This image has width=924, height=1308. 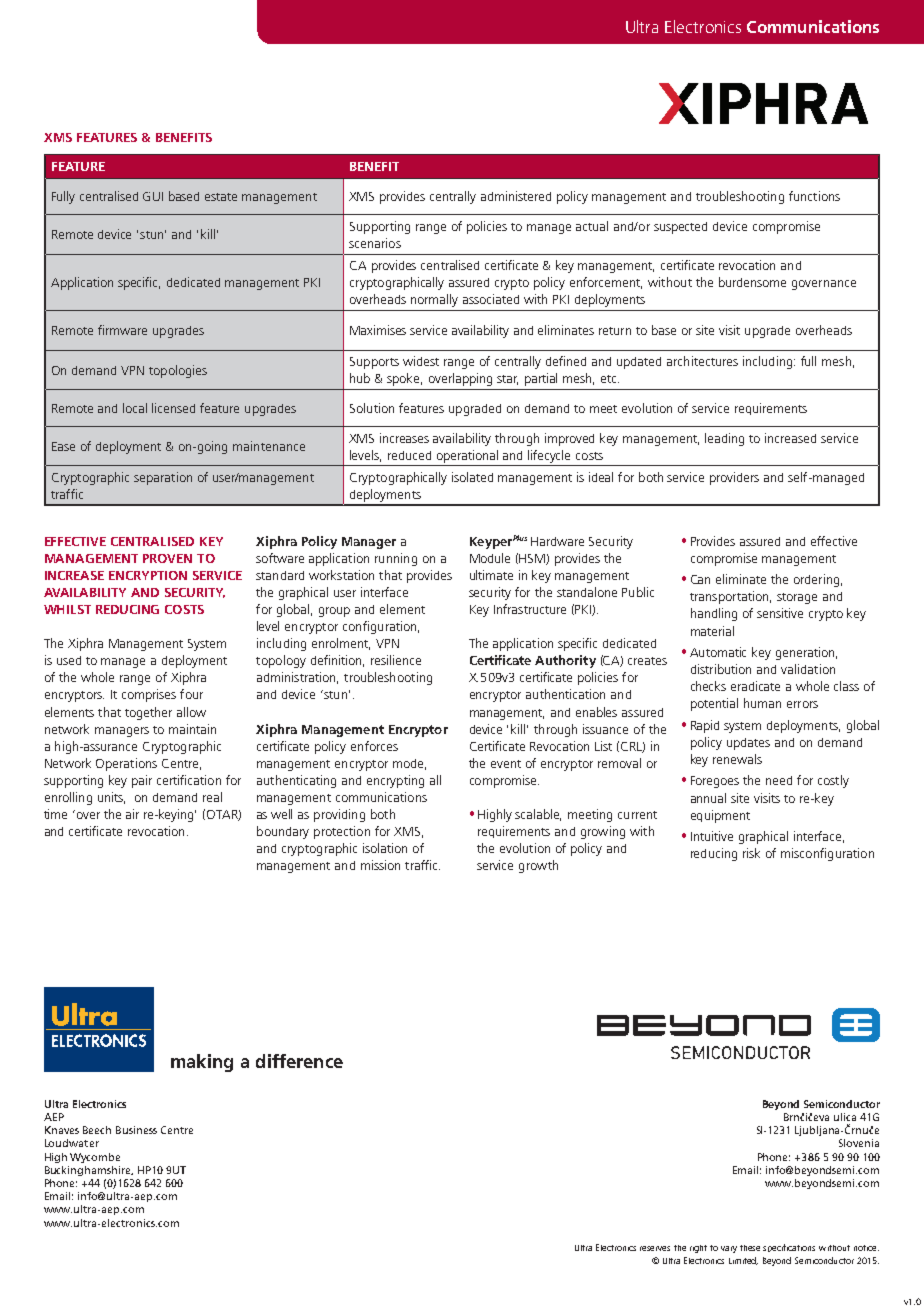 I want to click on reserves, so click(x=655, y=1248).
